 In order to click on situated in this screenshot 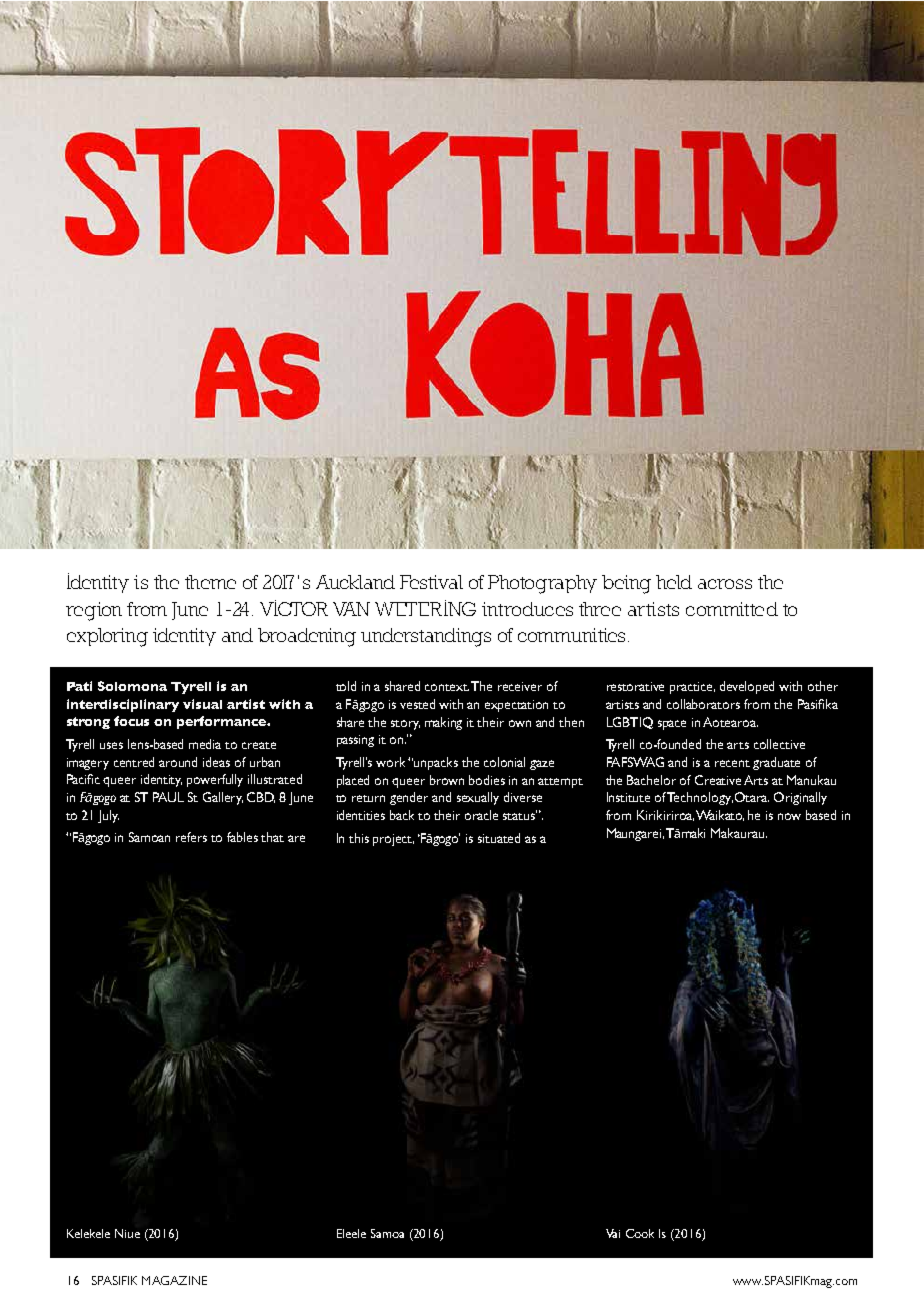, I will do `click(499, 838)`.
